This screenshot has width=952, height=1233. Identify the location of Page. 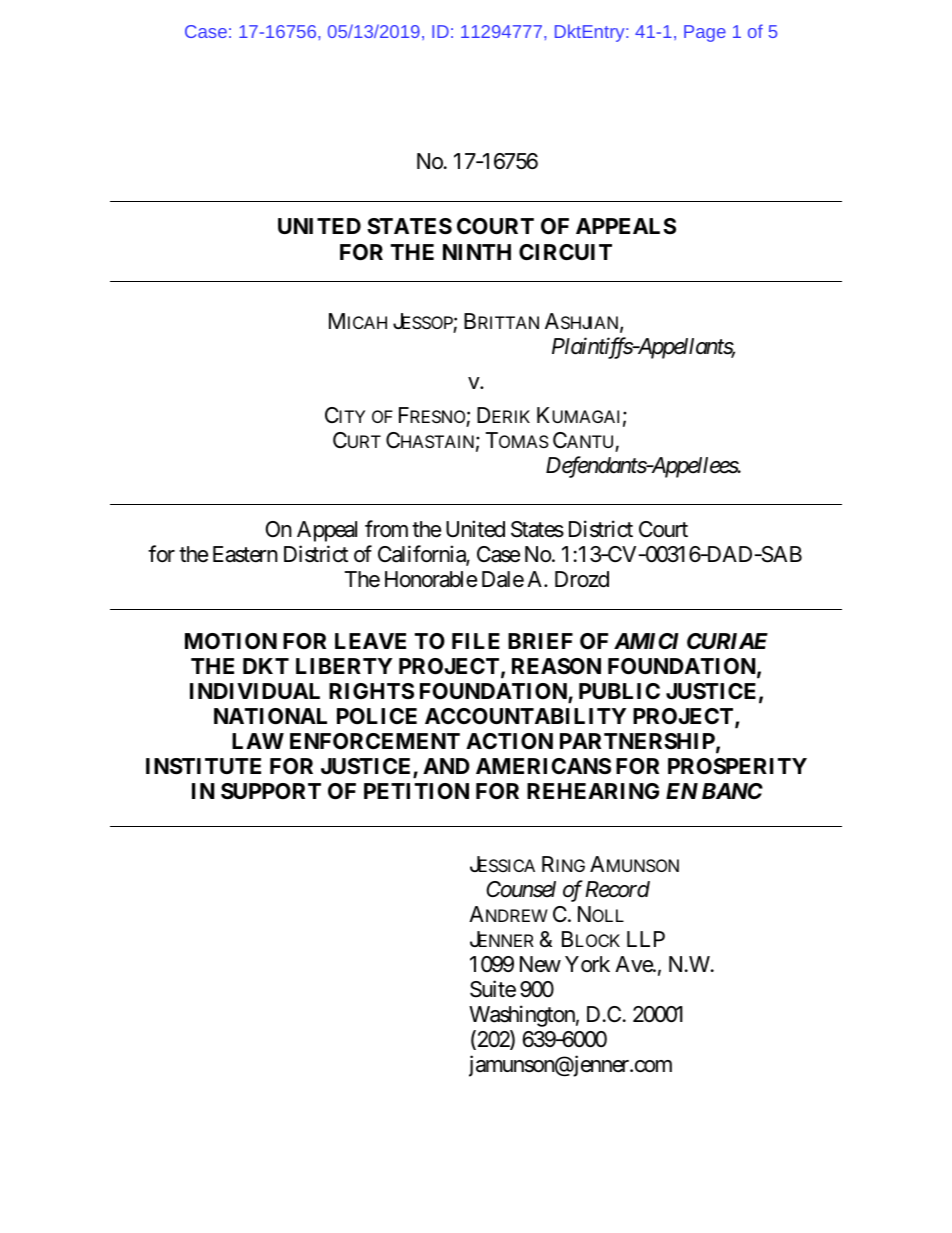
(705, 33).
